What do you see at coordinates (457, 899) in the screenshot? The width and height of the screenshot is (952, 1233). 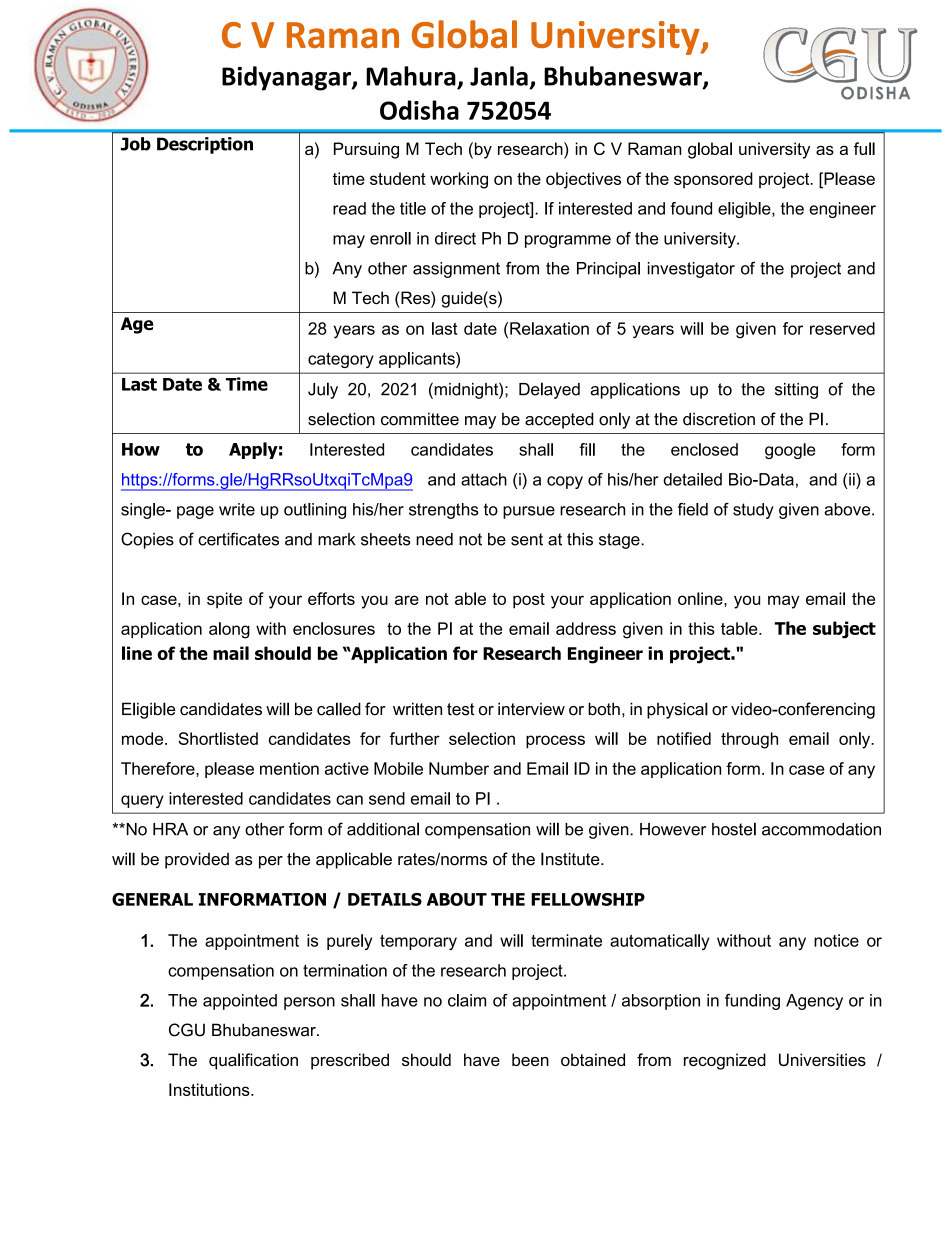 I see `ABOUT` at bounding box center [457, 899].
